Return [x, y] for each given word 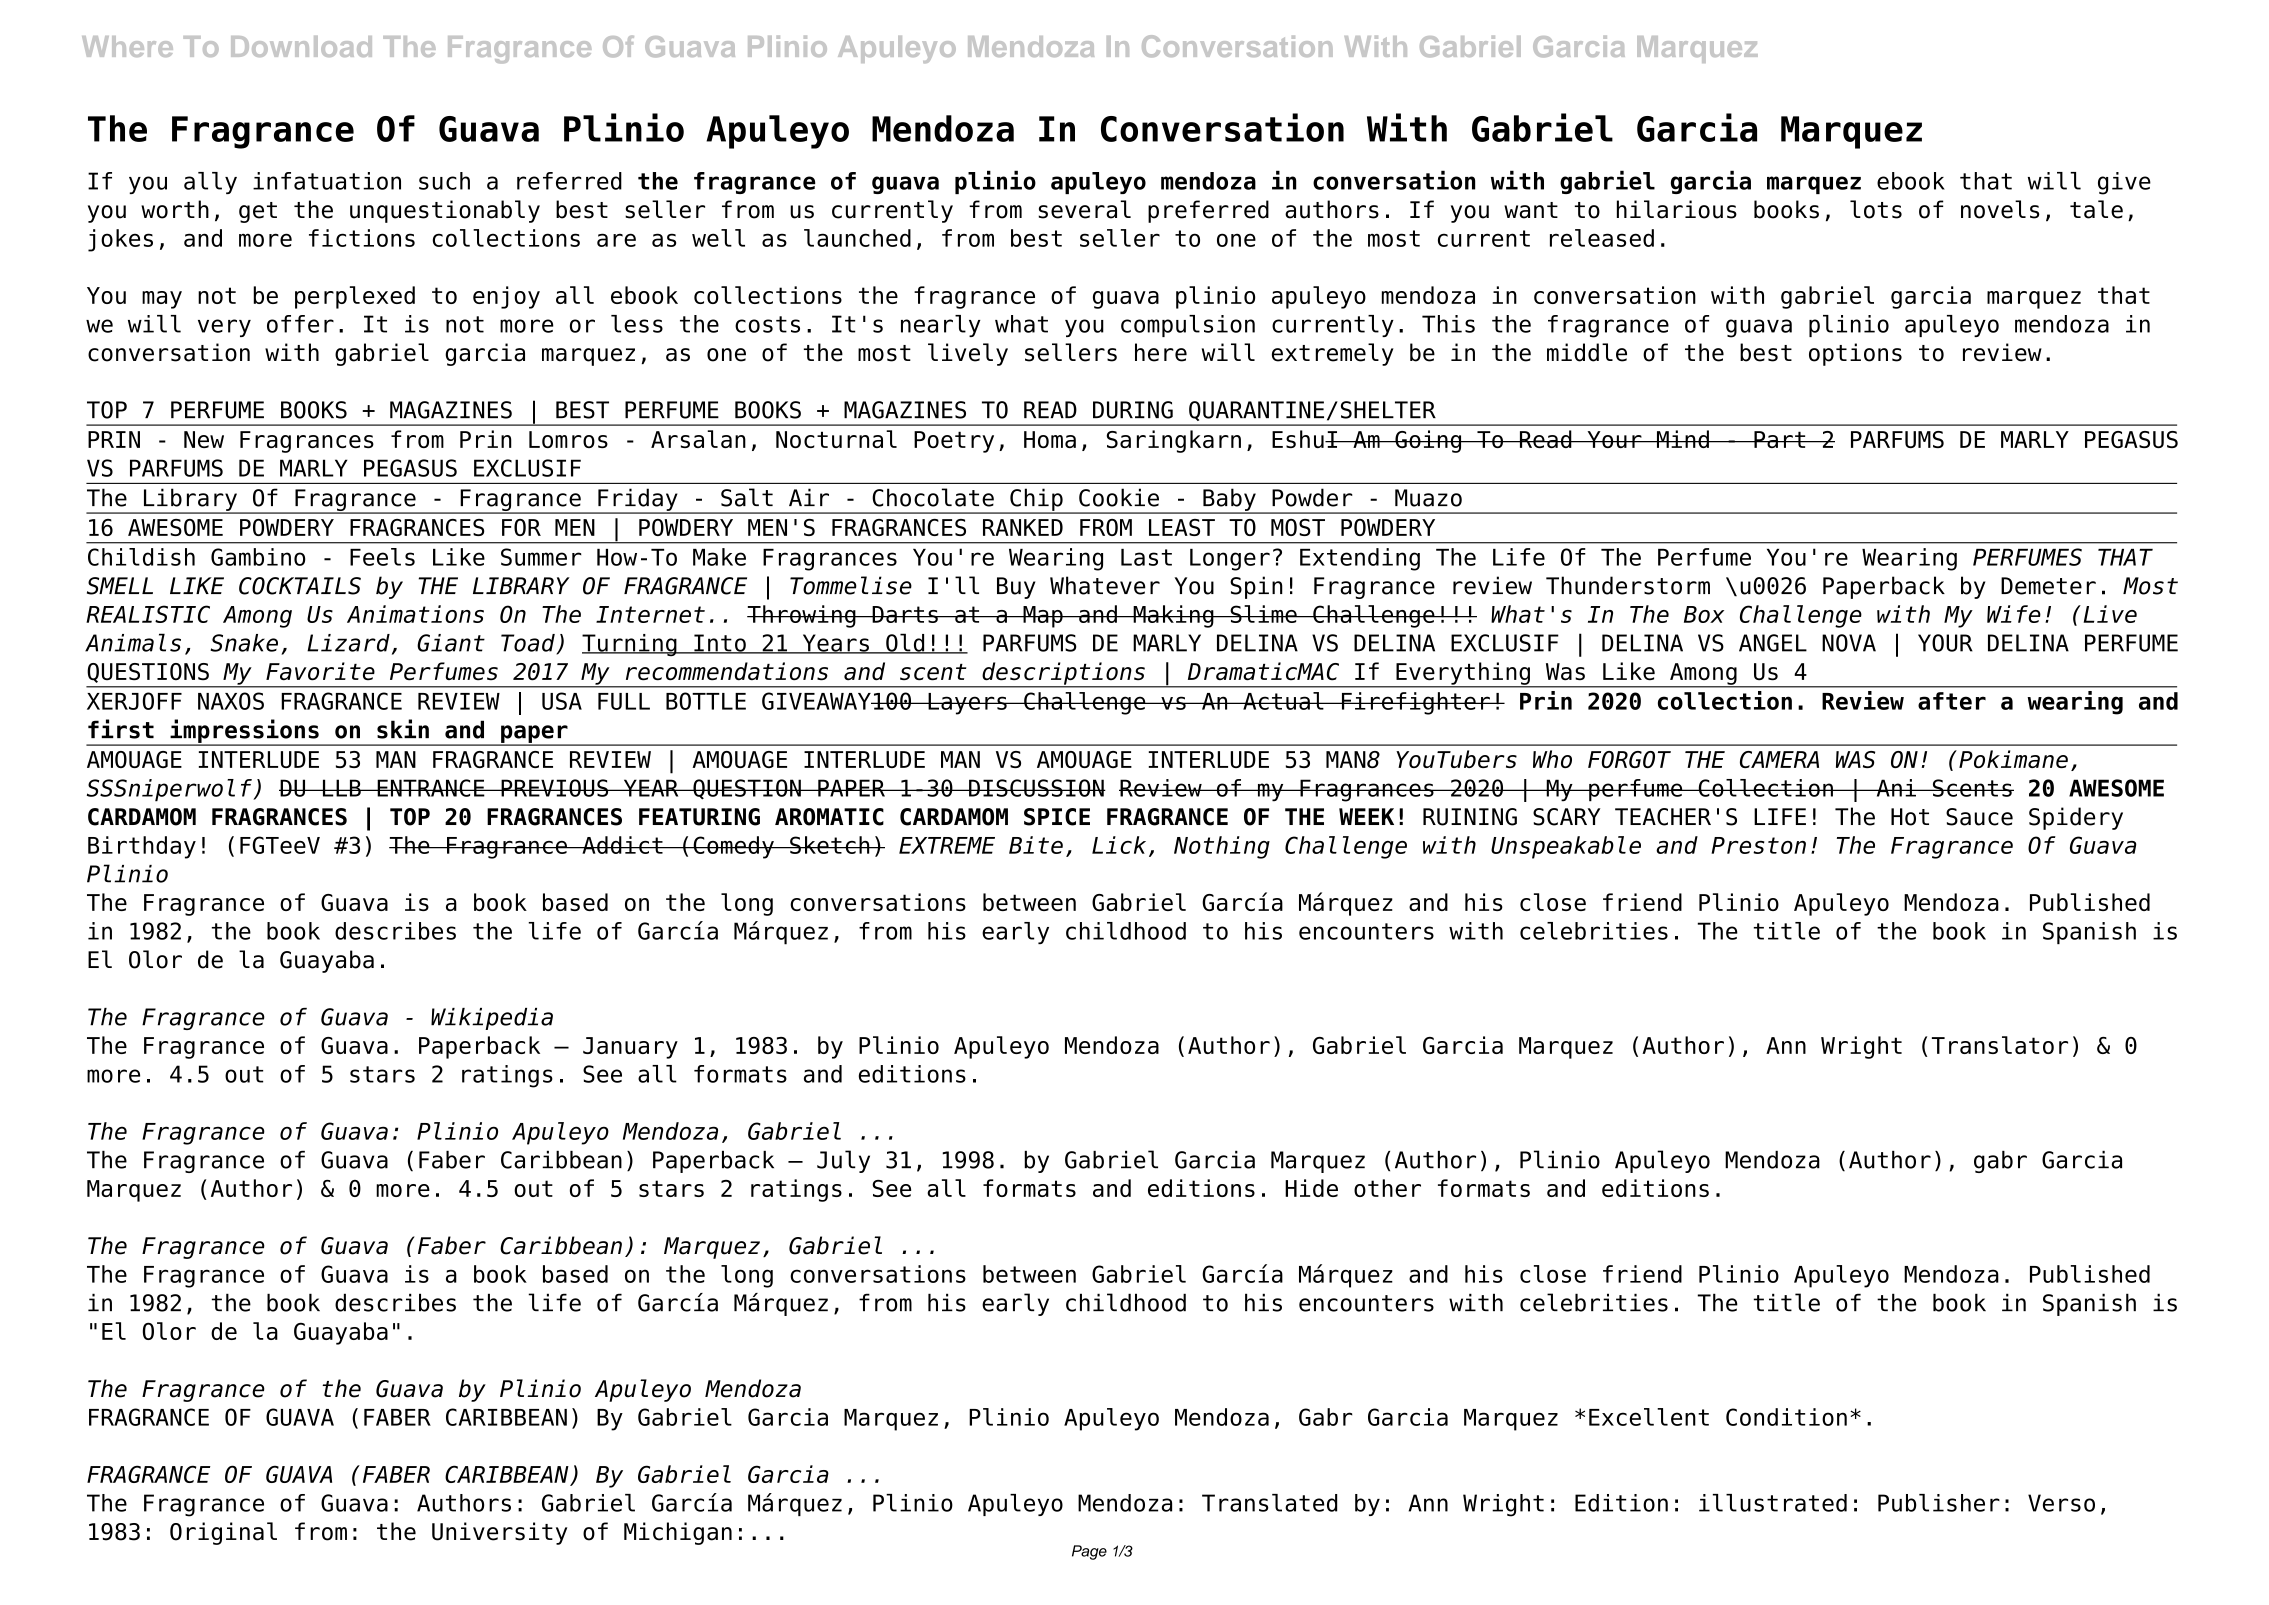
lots [1876, 209]
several [1084, 209]
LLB [341, 788]
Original [223, 1533]
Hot [1910, 817]
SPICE [1057, 817]
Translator [2000, 1045]
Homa [1050, 439]
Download [301, 46]
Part [1780, 439]
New [204, 439]
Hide [1311, 1188]
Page [1089, 1552]
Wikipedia [492, 1019]
